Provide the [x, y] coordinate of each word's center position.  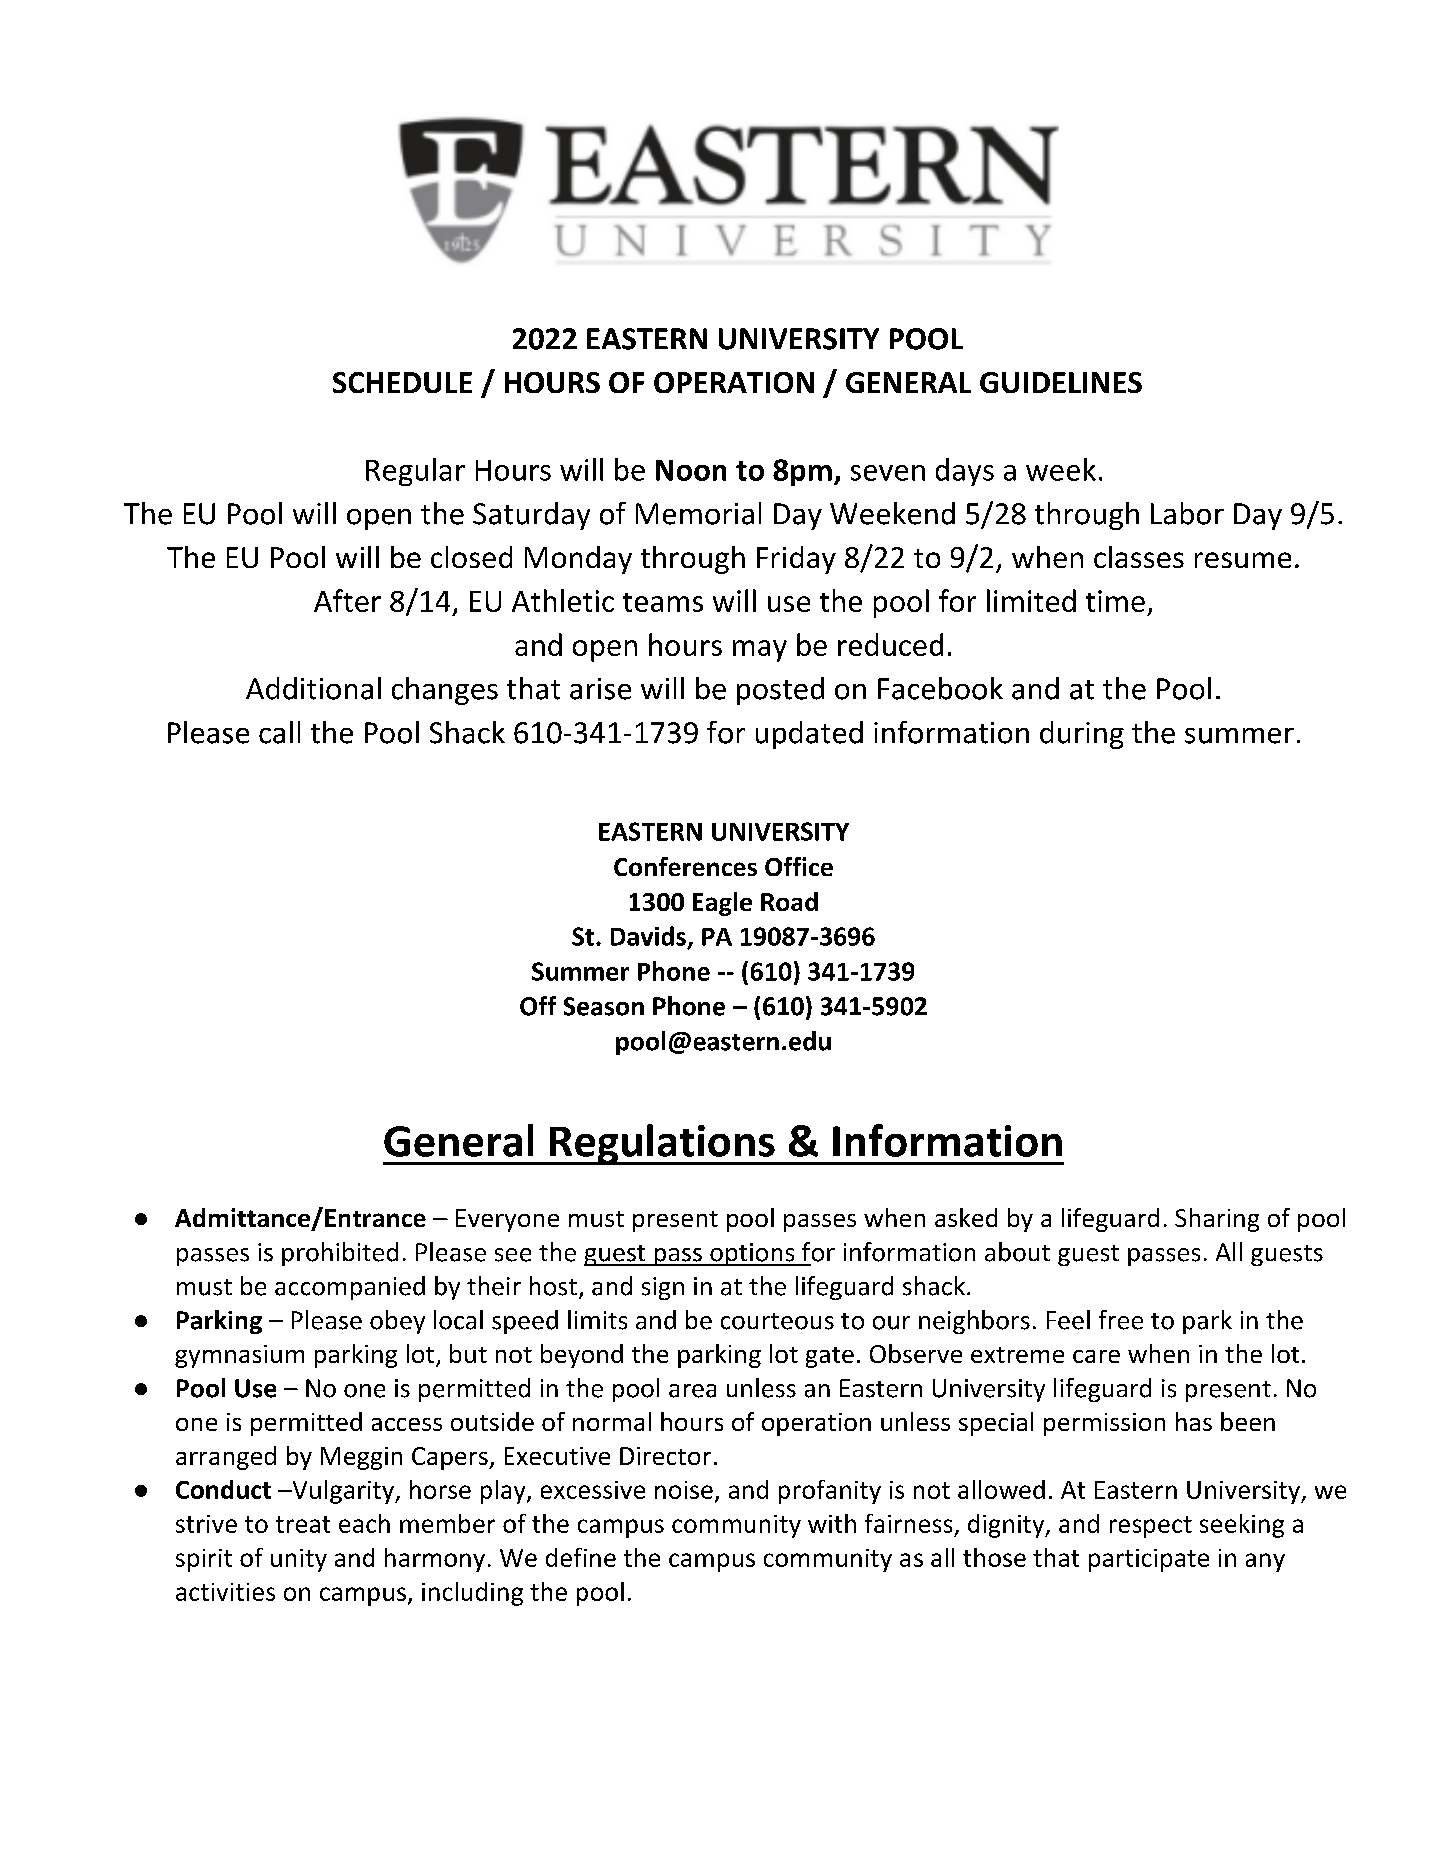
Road [789, 901]
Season [604, 1006]
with [832, 1523]
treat [303, 1524]
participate [1149, 1560]
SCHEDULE [402, 382]
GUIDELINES [1061, 382]
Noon [691, 470]
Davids [648, 936]
